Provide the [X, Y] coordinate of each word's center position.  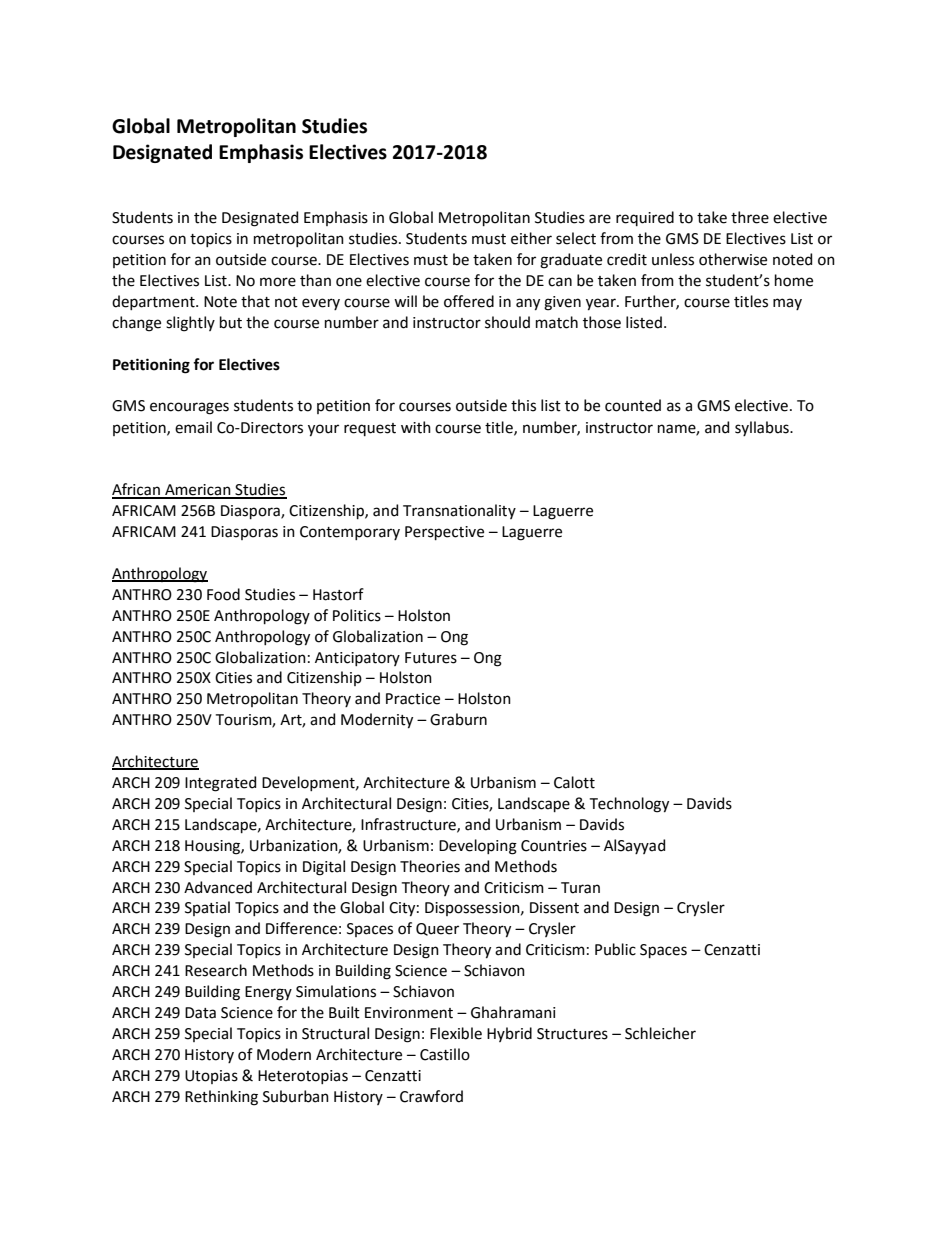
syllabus [763, 428]
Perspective [444, 533]
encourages [189, 408]
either [531, 238]
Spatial [207, 908]
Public [615, 949]
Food [223, 594]
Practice [413, 699]
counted [633, 405]
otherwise [733, 259]
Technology [629, 805]
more [278, 282]
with [416, 427]
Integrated [220, 784]
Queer [437, 929]
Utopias [211, 1077]
